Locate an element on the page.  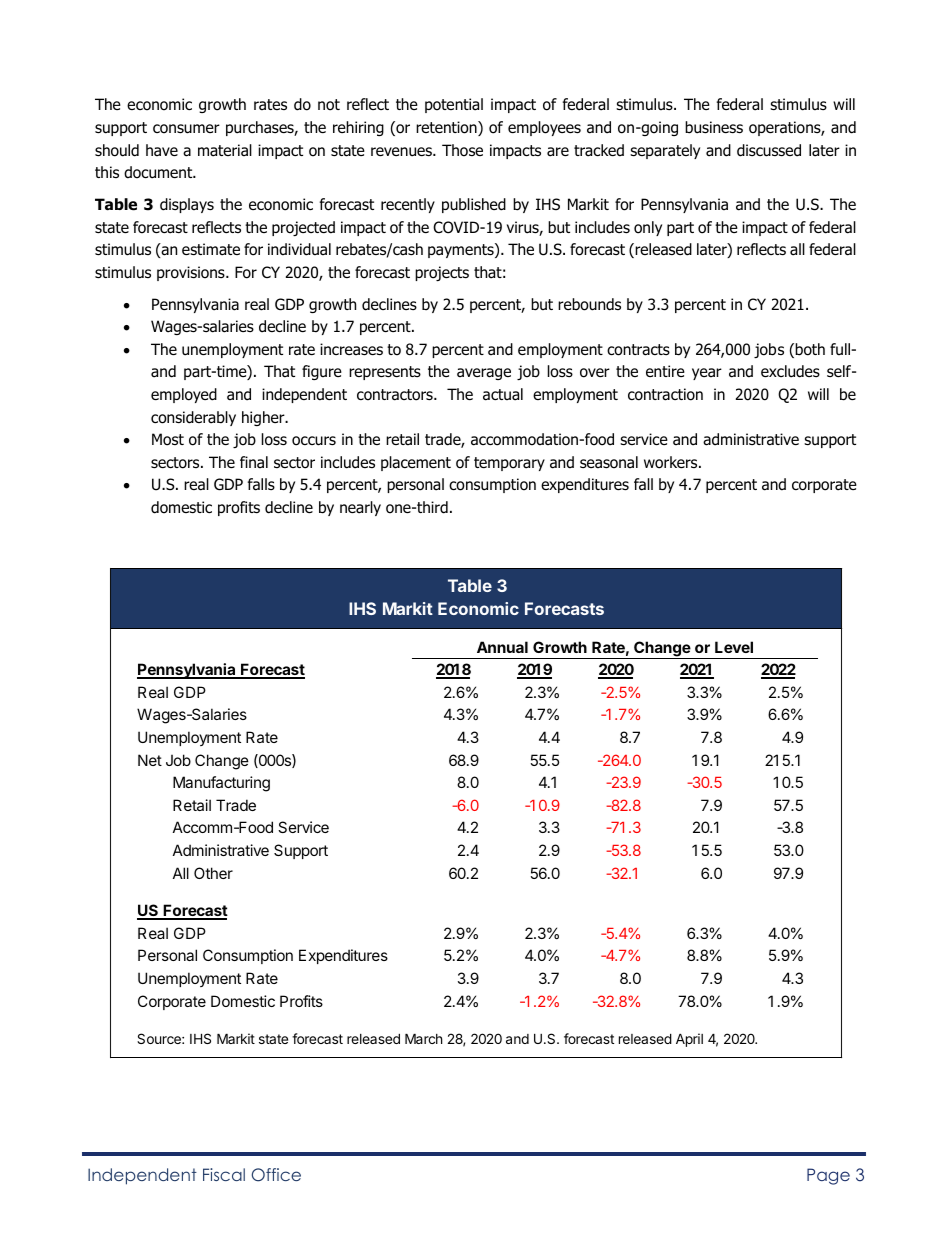
temporary is located at coordinates (509, 464).
